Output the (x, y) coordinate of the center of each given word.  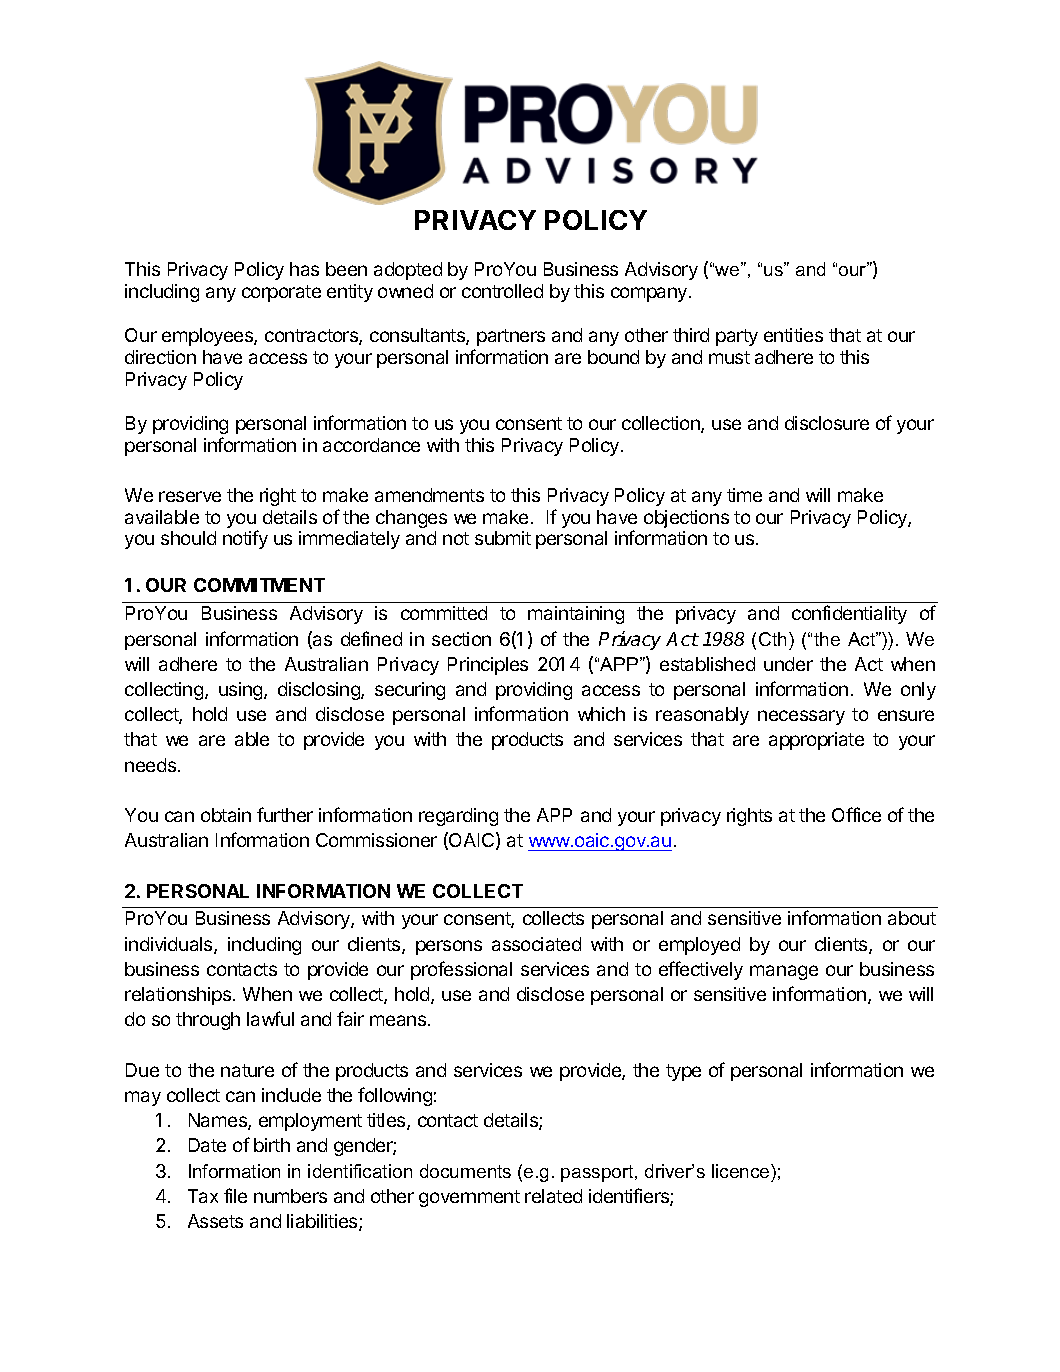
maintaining (576, 615)
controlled (502, 291)
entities (793, 335)
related (553, 1196)
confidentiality (849, 614)
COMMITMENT (259, 585)
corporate (281, 293)
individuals (170, 945)
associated (536, 944)
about (912, 918)
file (235, 1195)
